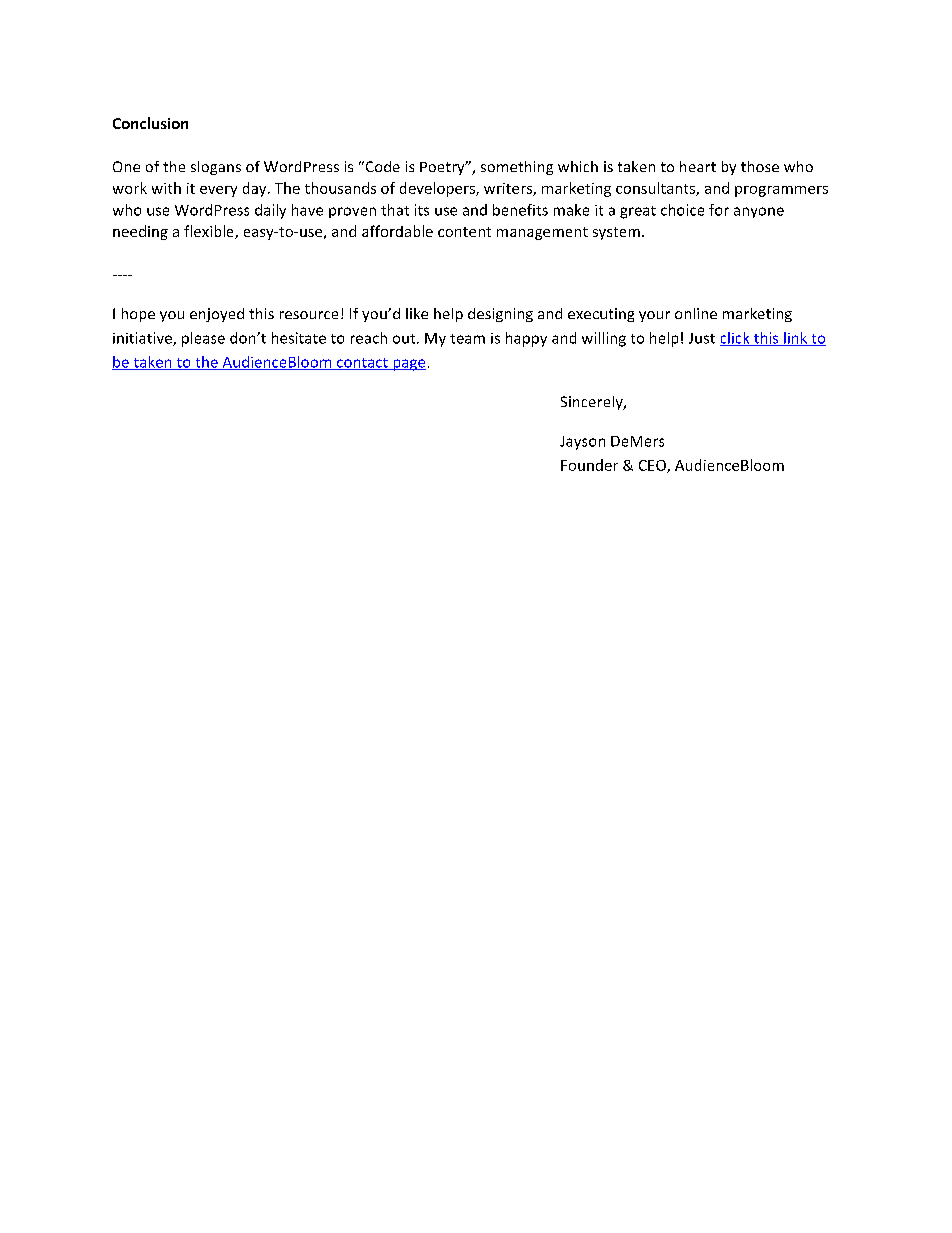 Image resolution: width=952 pixels, height=1233 pixels. Describe the element at coordinates (150, 123) in the image. I see `Conclusion` at that location.
